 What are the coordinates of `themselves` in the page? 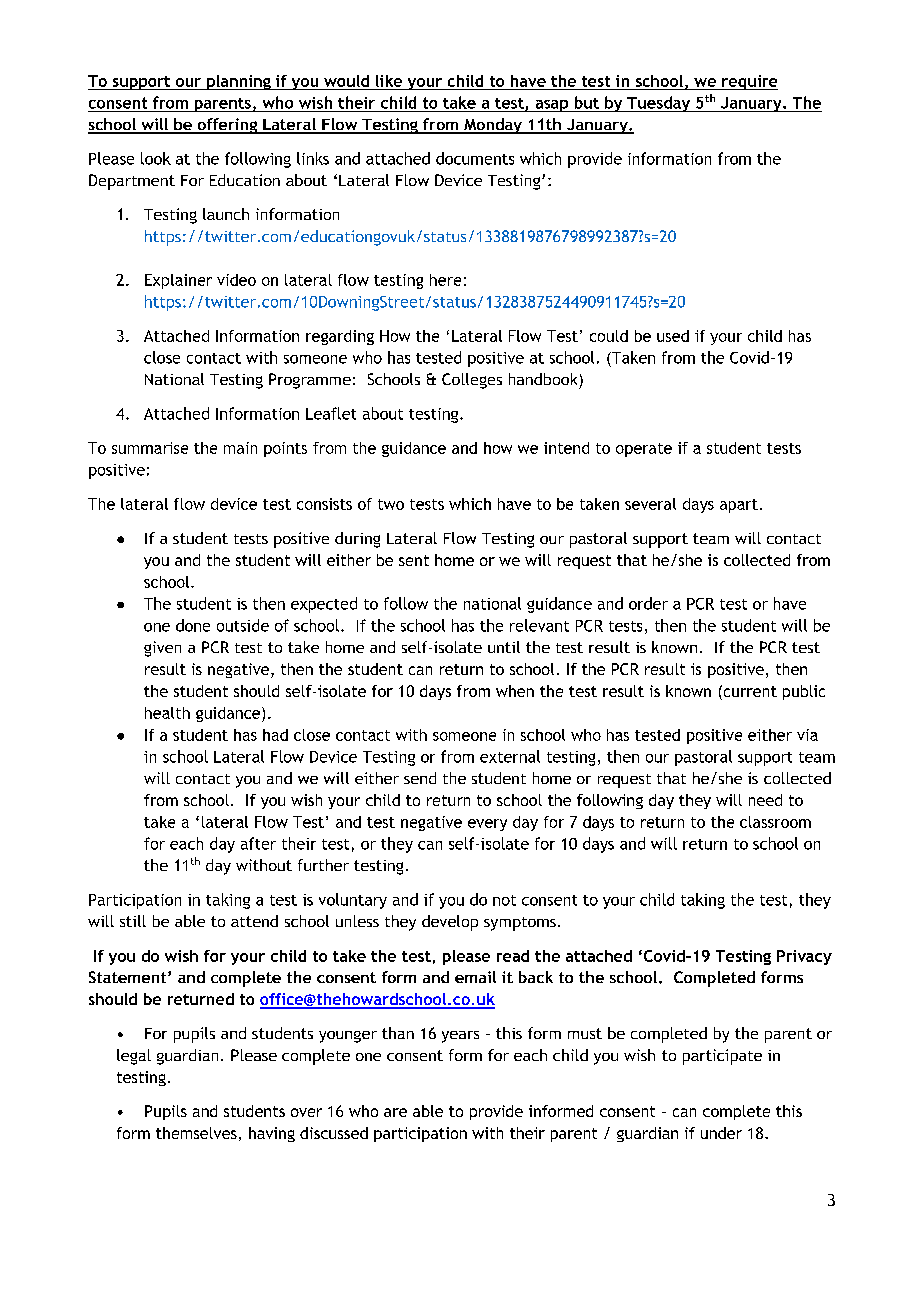 It's located at (196, 1133).
